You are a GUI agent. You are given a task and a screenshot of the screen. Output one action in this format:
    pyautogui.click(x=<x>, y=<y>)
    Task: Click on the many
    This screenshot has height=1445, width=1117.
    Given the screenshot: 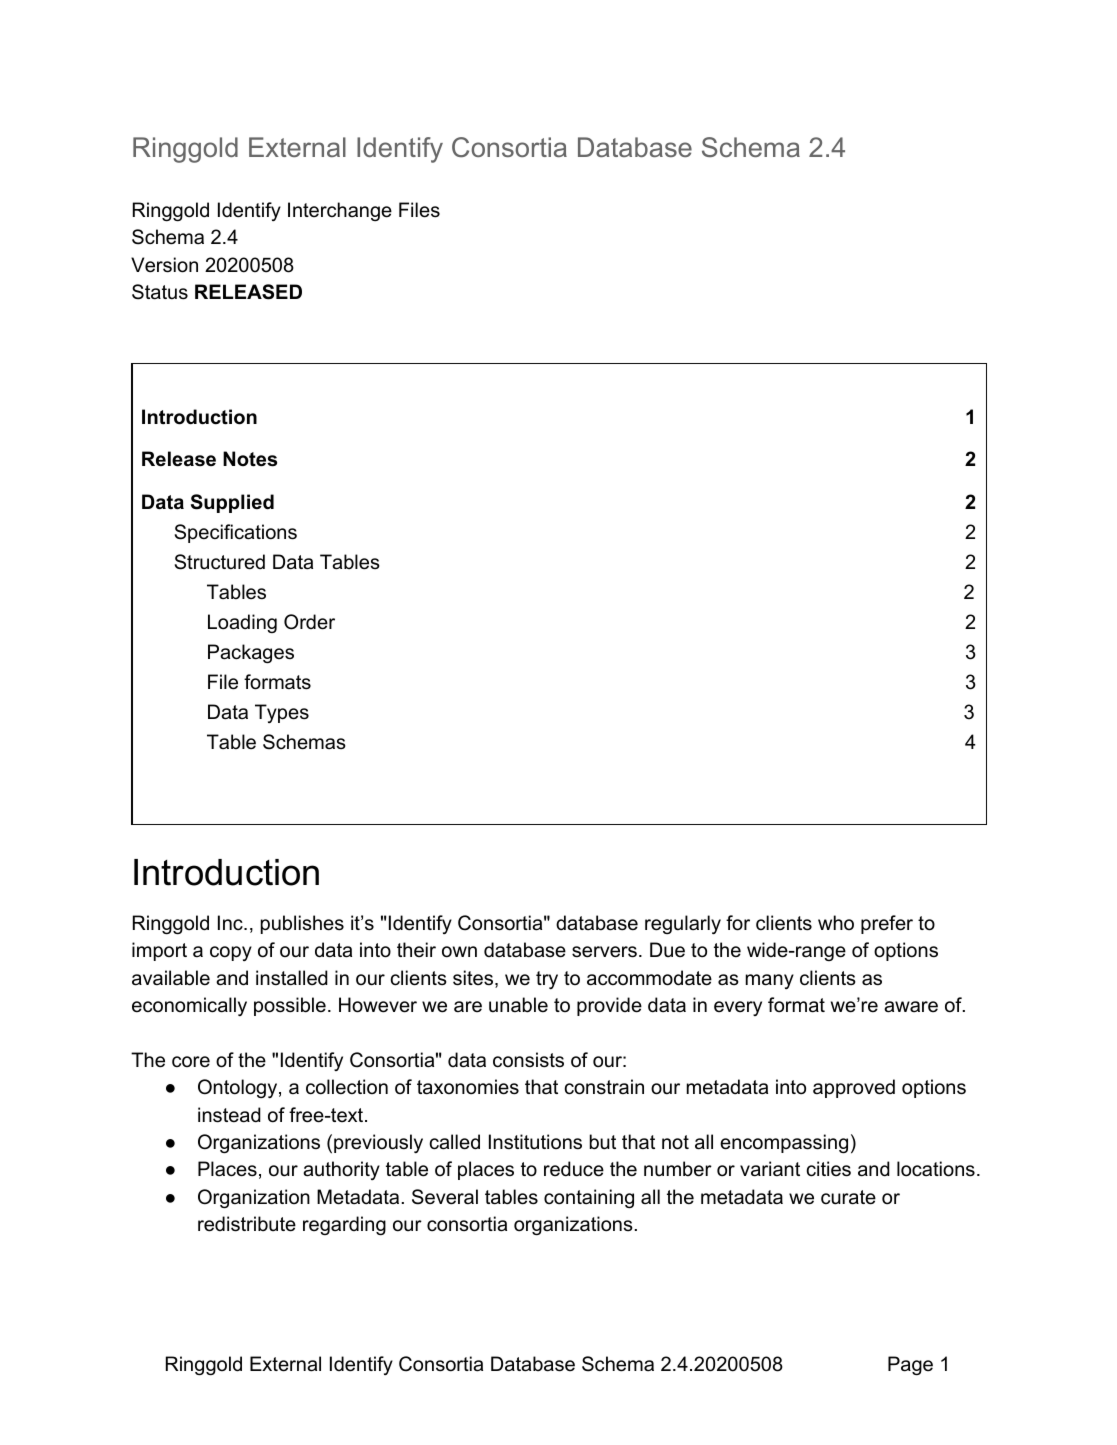 What is the action you would take?
    pyautogui.click(x=770, y=981)
